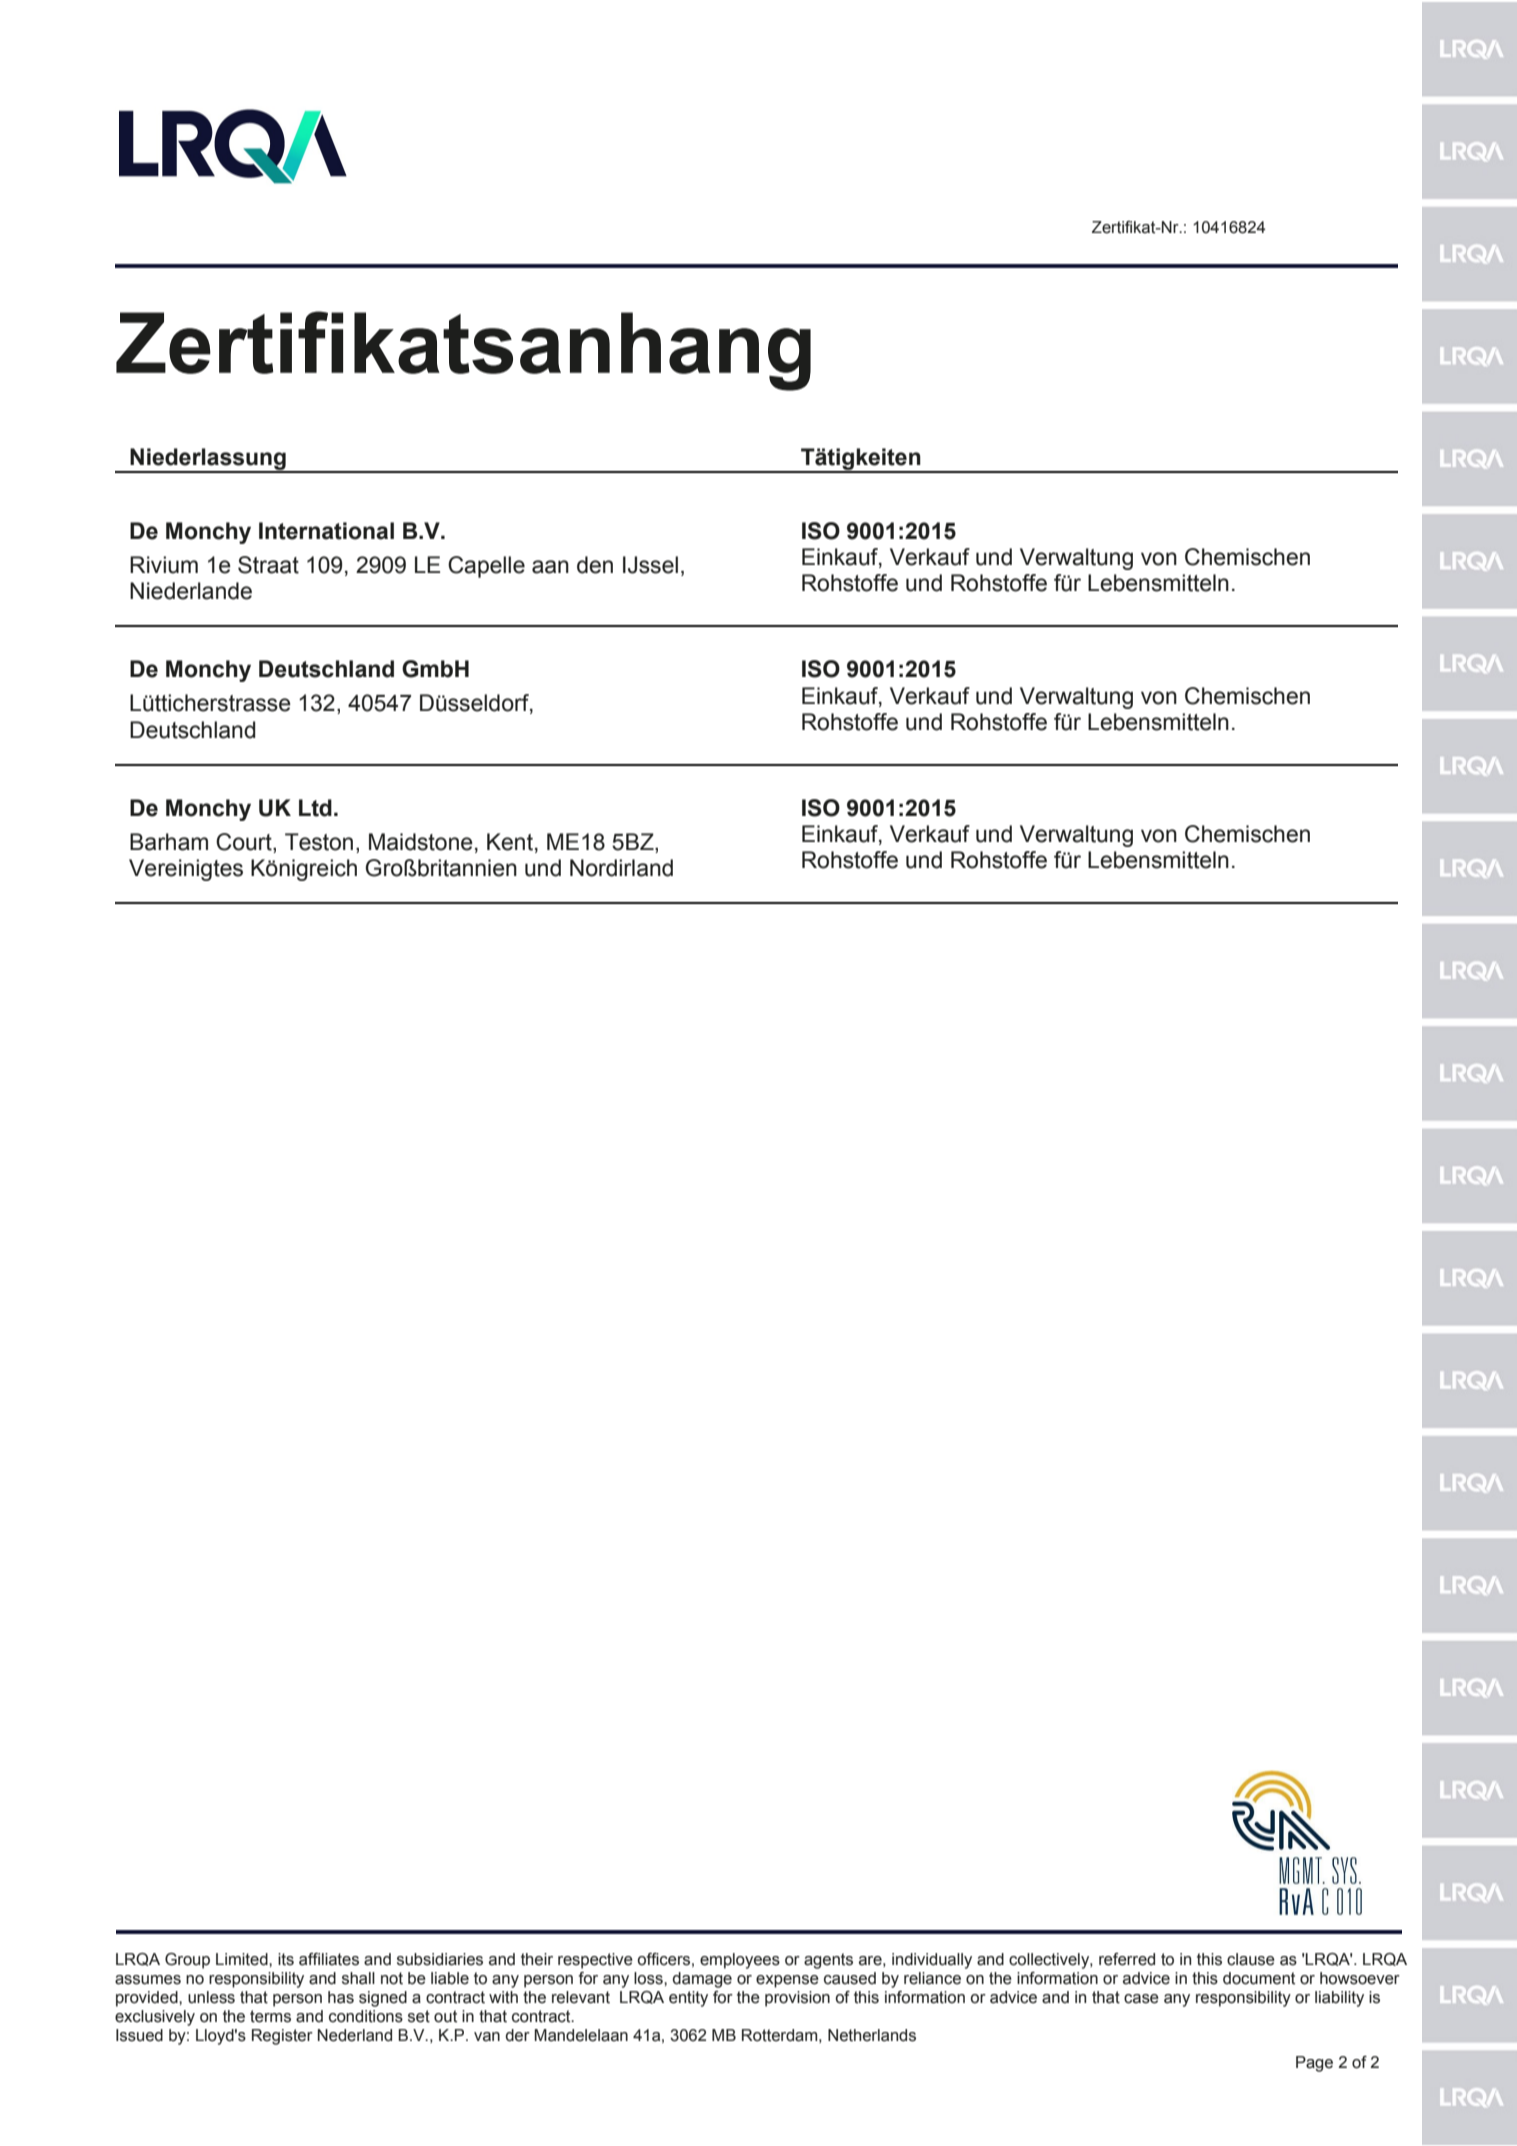  Describe the element at coordinates (270, 2016) in the screenshot. I see `terms` at that location.
